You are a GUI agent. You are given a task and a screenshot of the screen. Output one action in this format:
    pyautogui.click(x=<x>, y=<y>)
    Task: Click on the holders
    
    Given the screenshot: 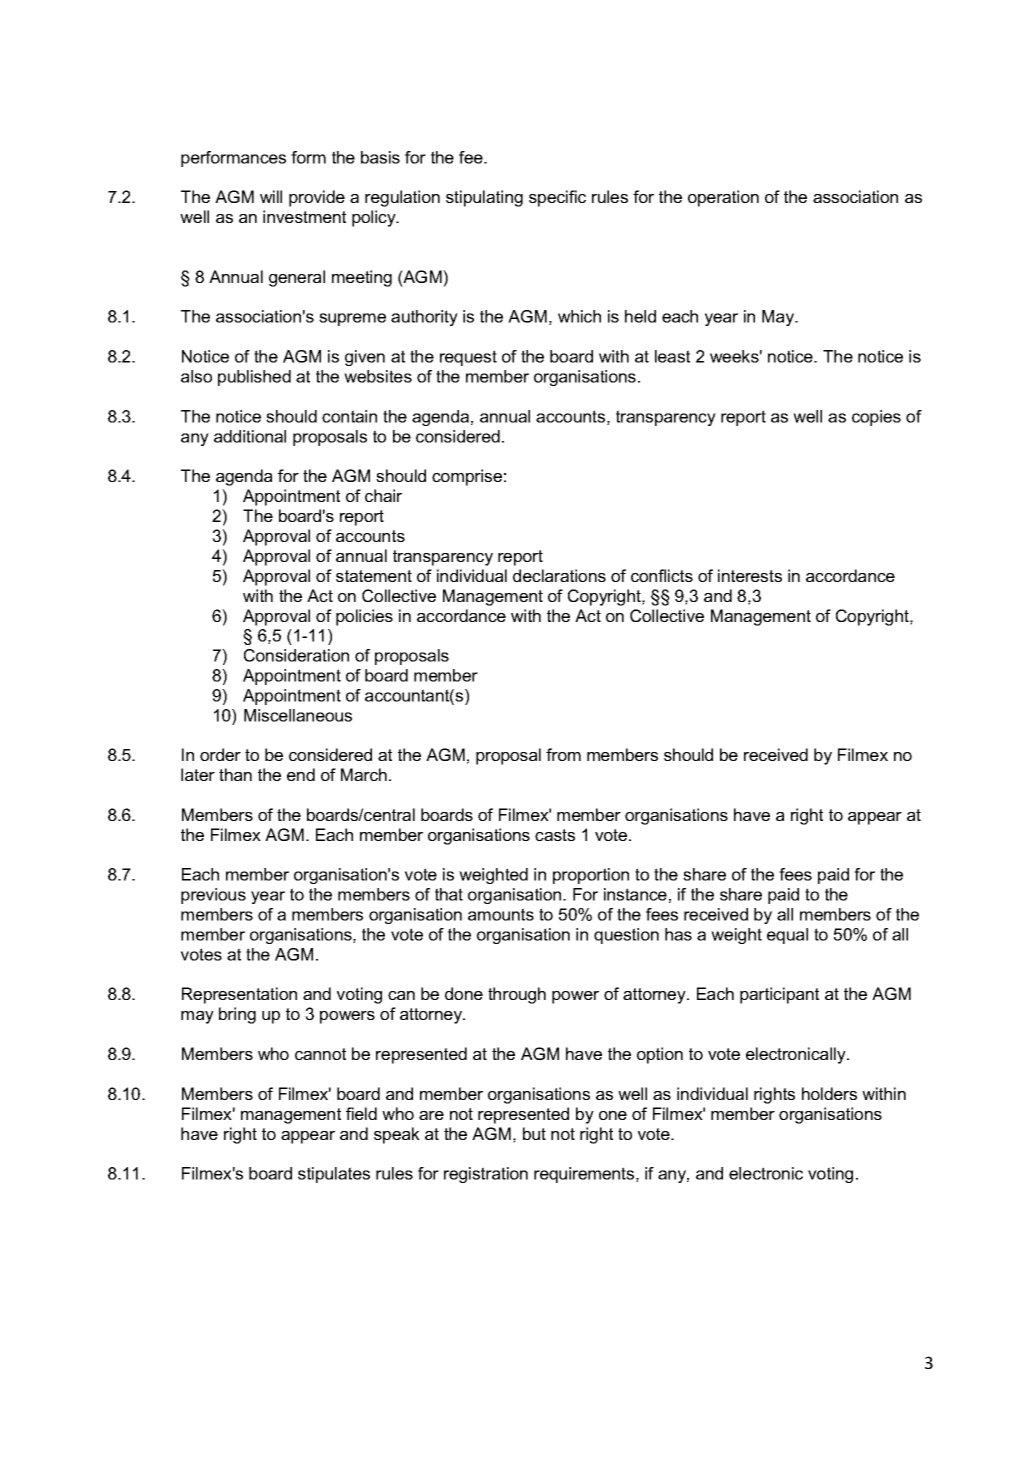 What is the action you would take?
    pyautogui.click(x=829, y=1093)
